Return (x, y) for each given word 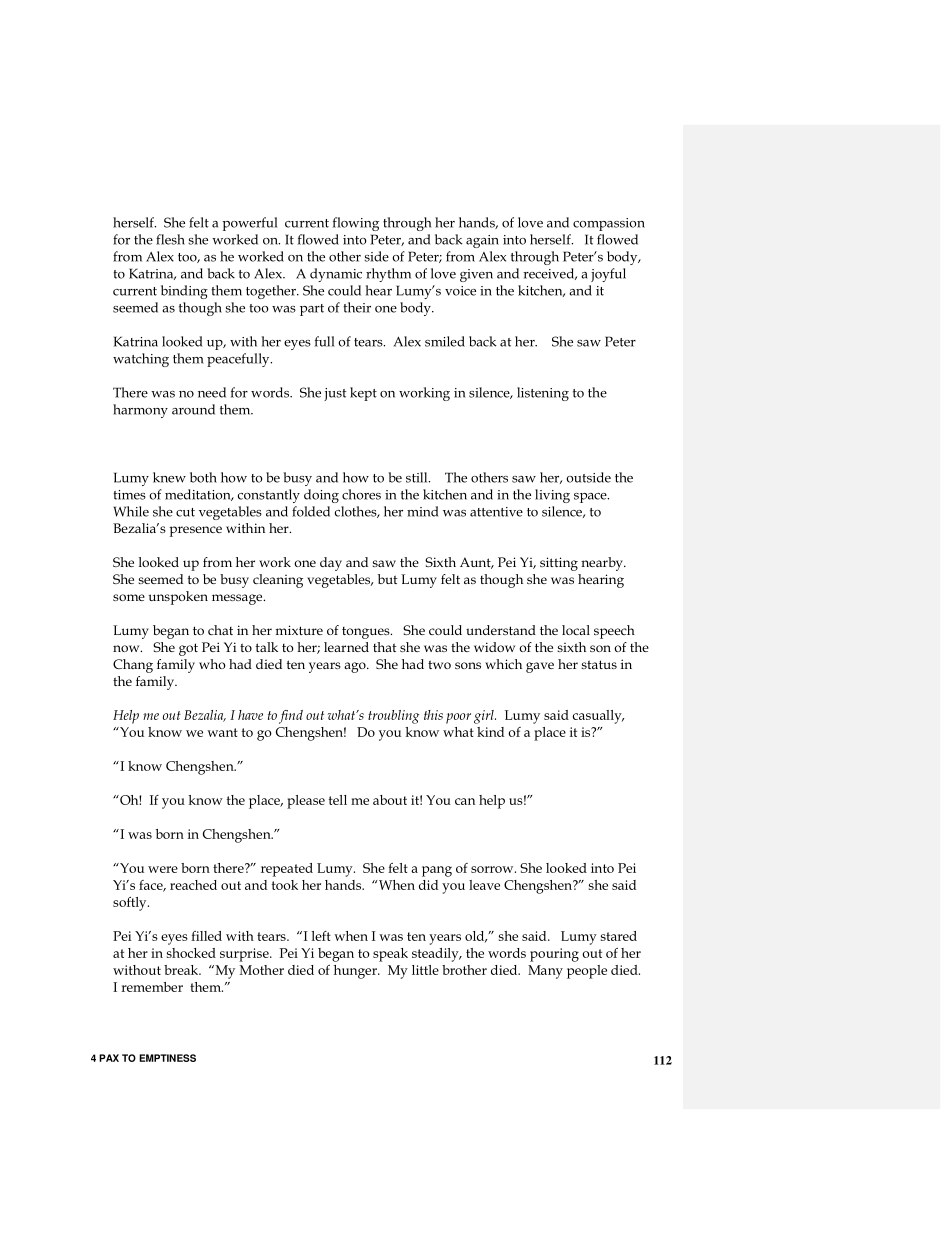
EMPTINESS (167, 1058)
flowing (356, 224)
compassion (609, 224)
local (576, 630)
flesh (170, 239)
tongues (367, 633)
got (188, 649)
